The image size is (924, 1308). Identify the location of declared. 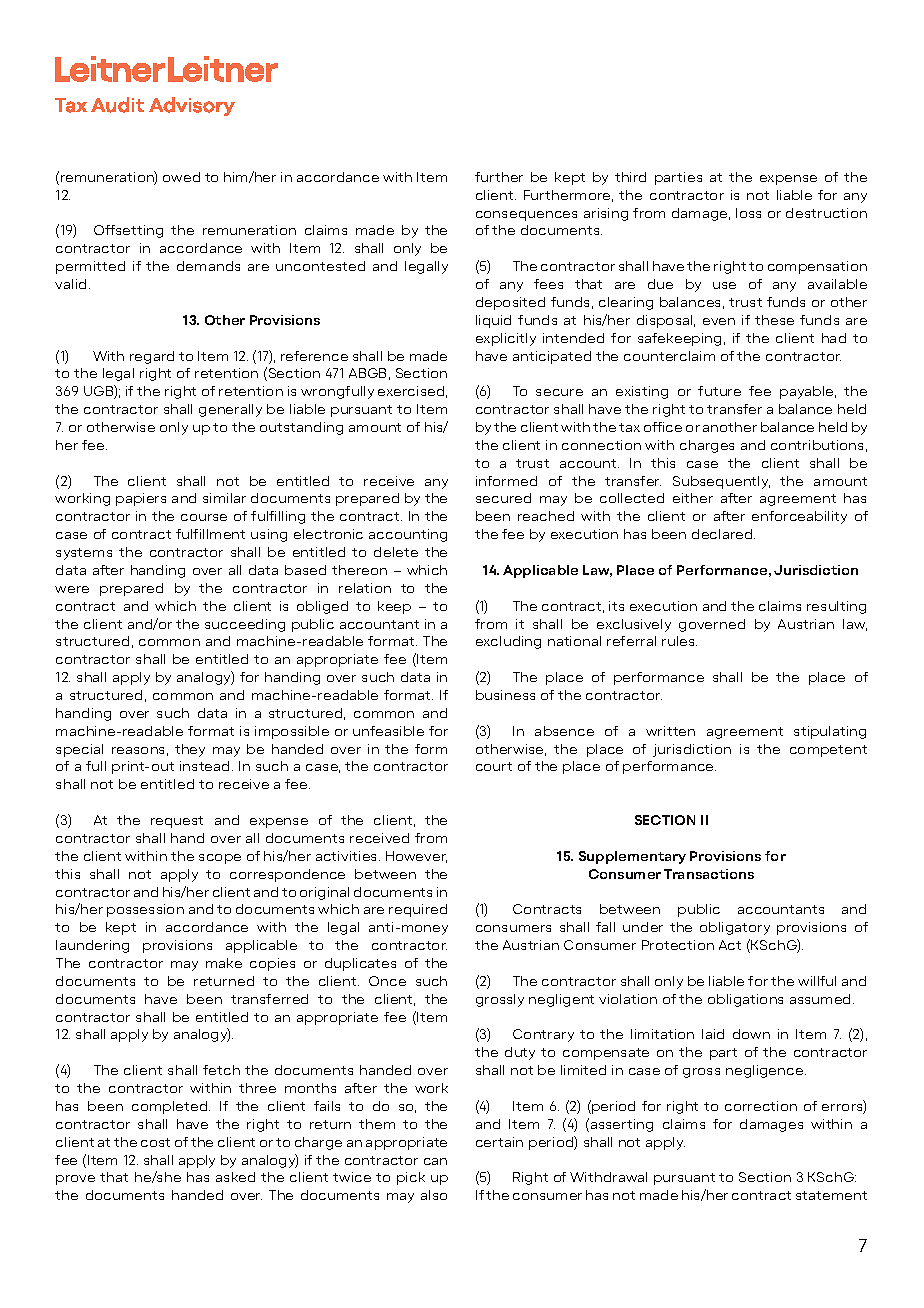
(723, 534).
